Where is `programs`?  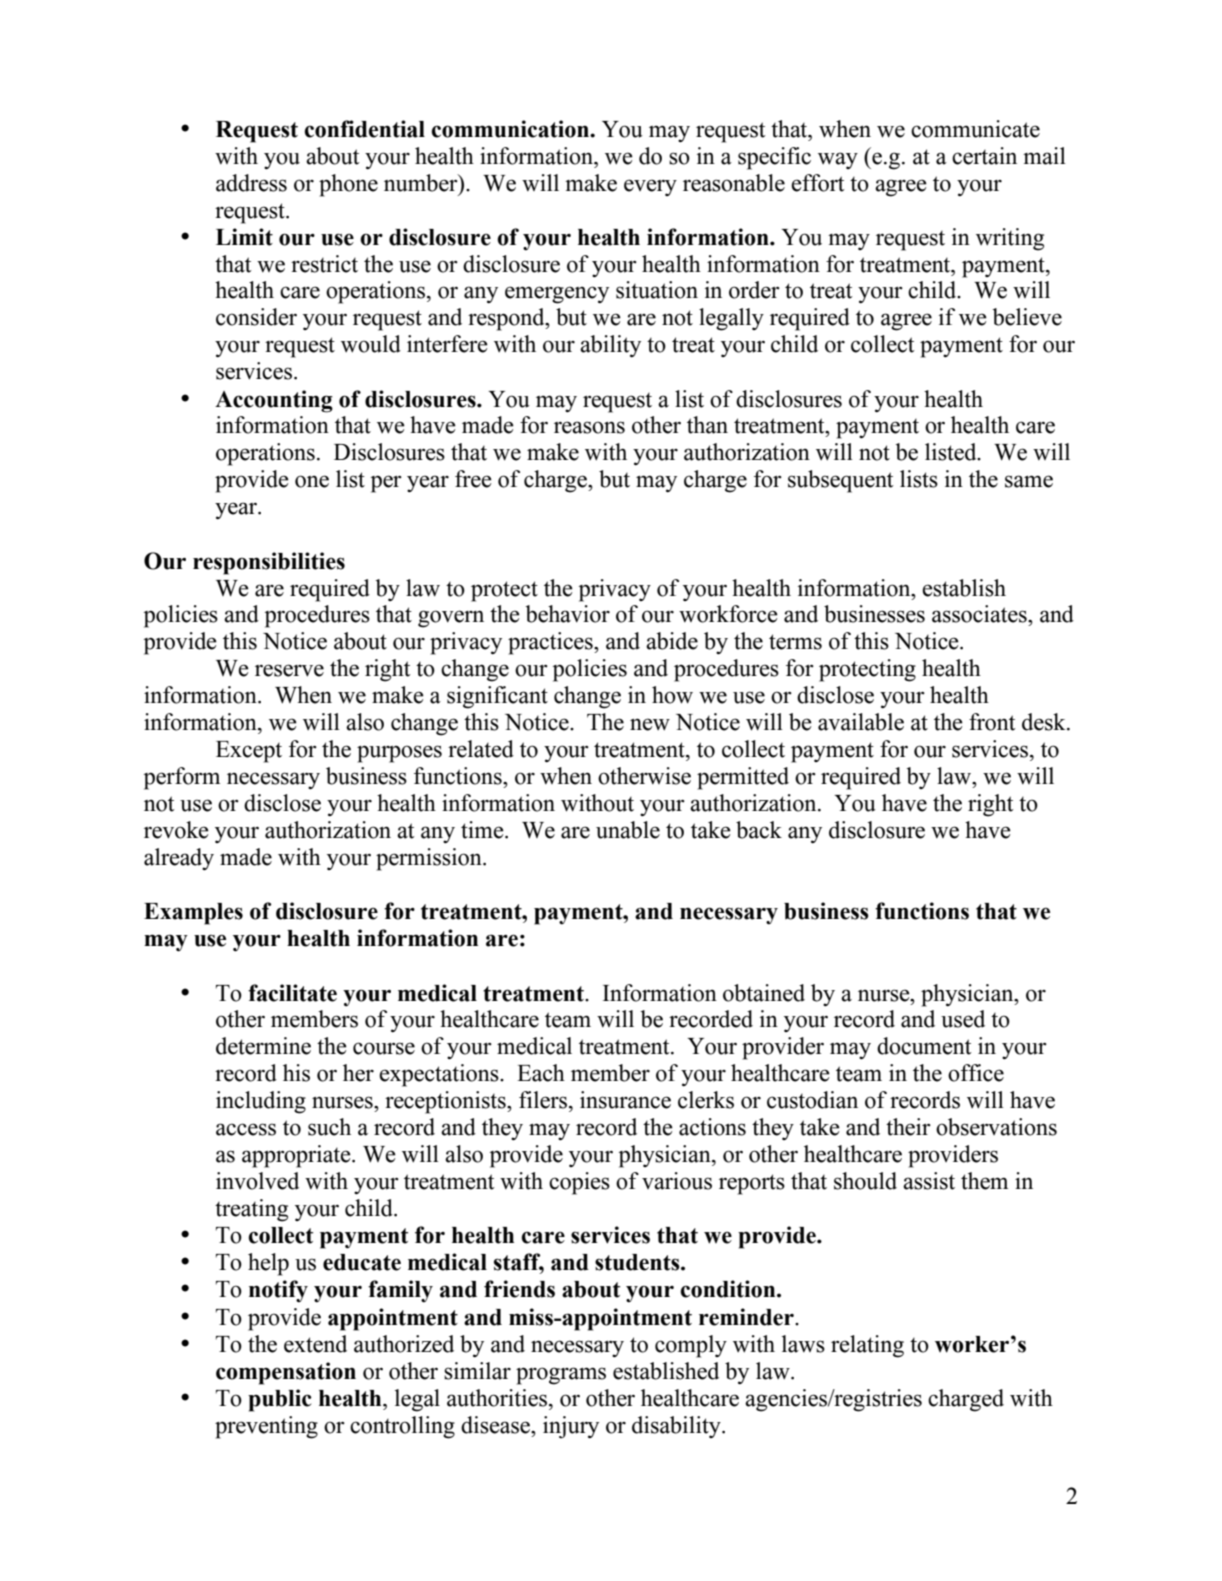 programs is located at coordinates (561, 1376).
